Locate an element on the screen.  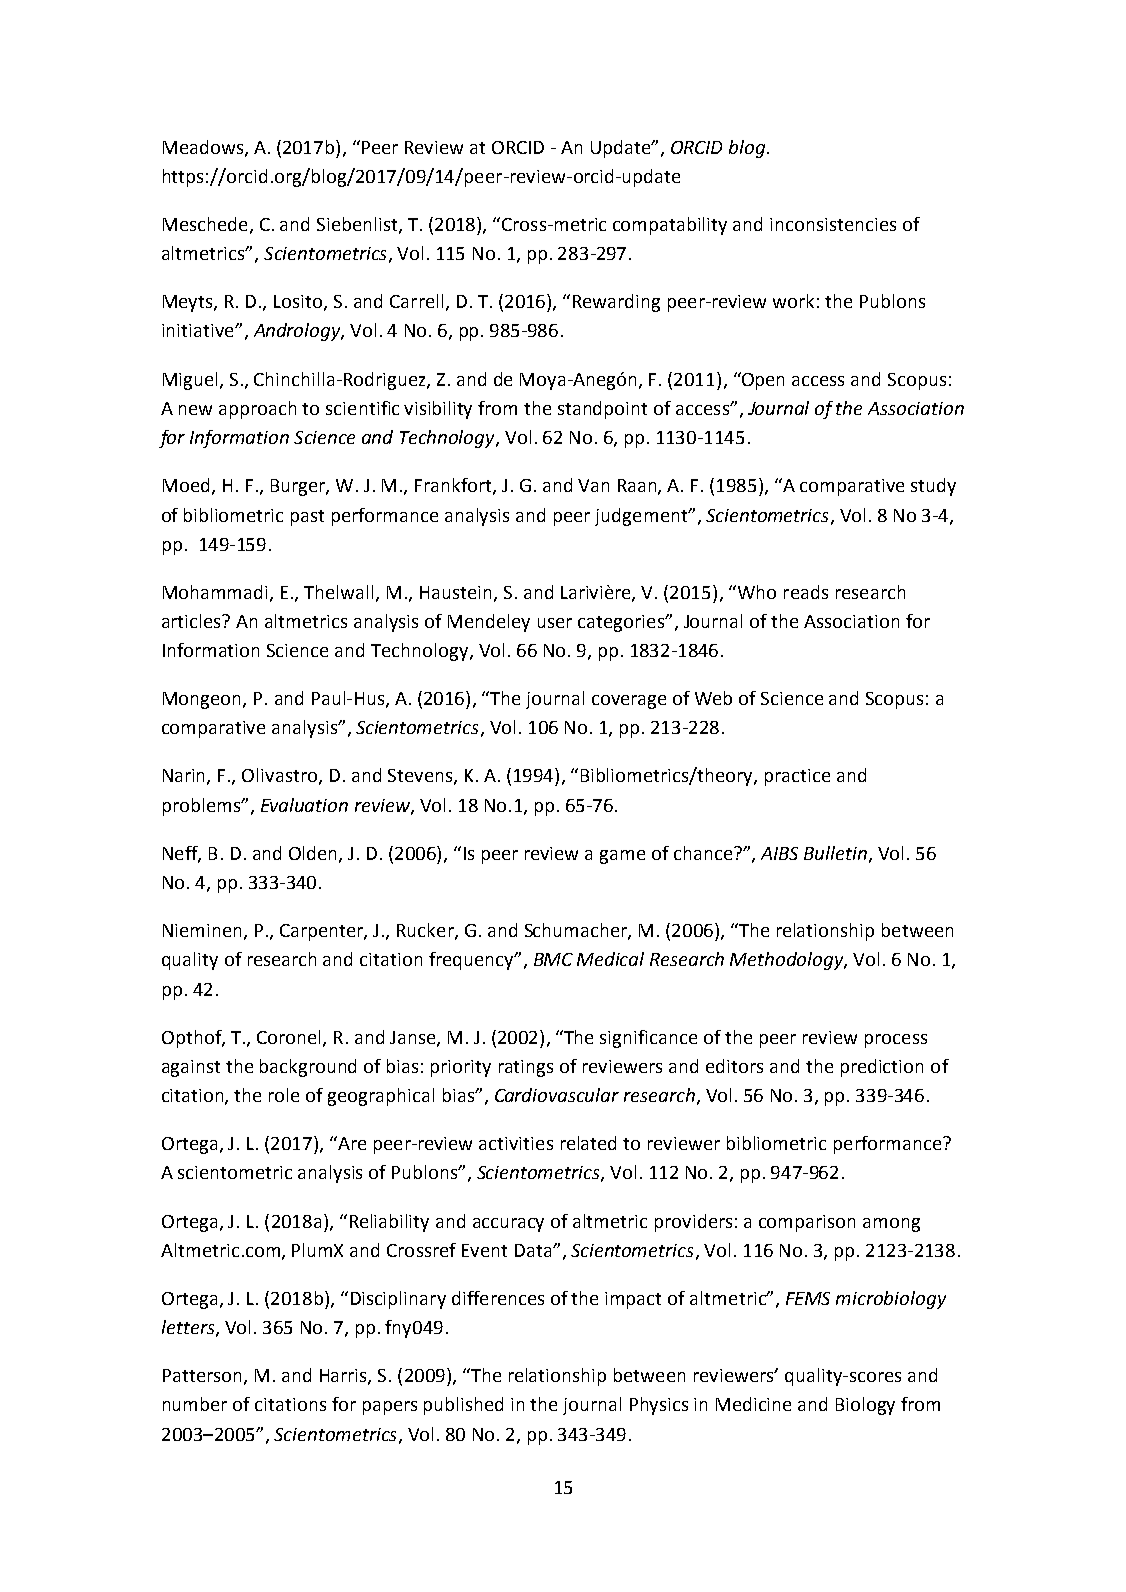
Evaluation is located at coordinates (304, 805).
